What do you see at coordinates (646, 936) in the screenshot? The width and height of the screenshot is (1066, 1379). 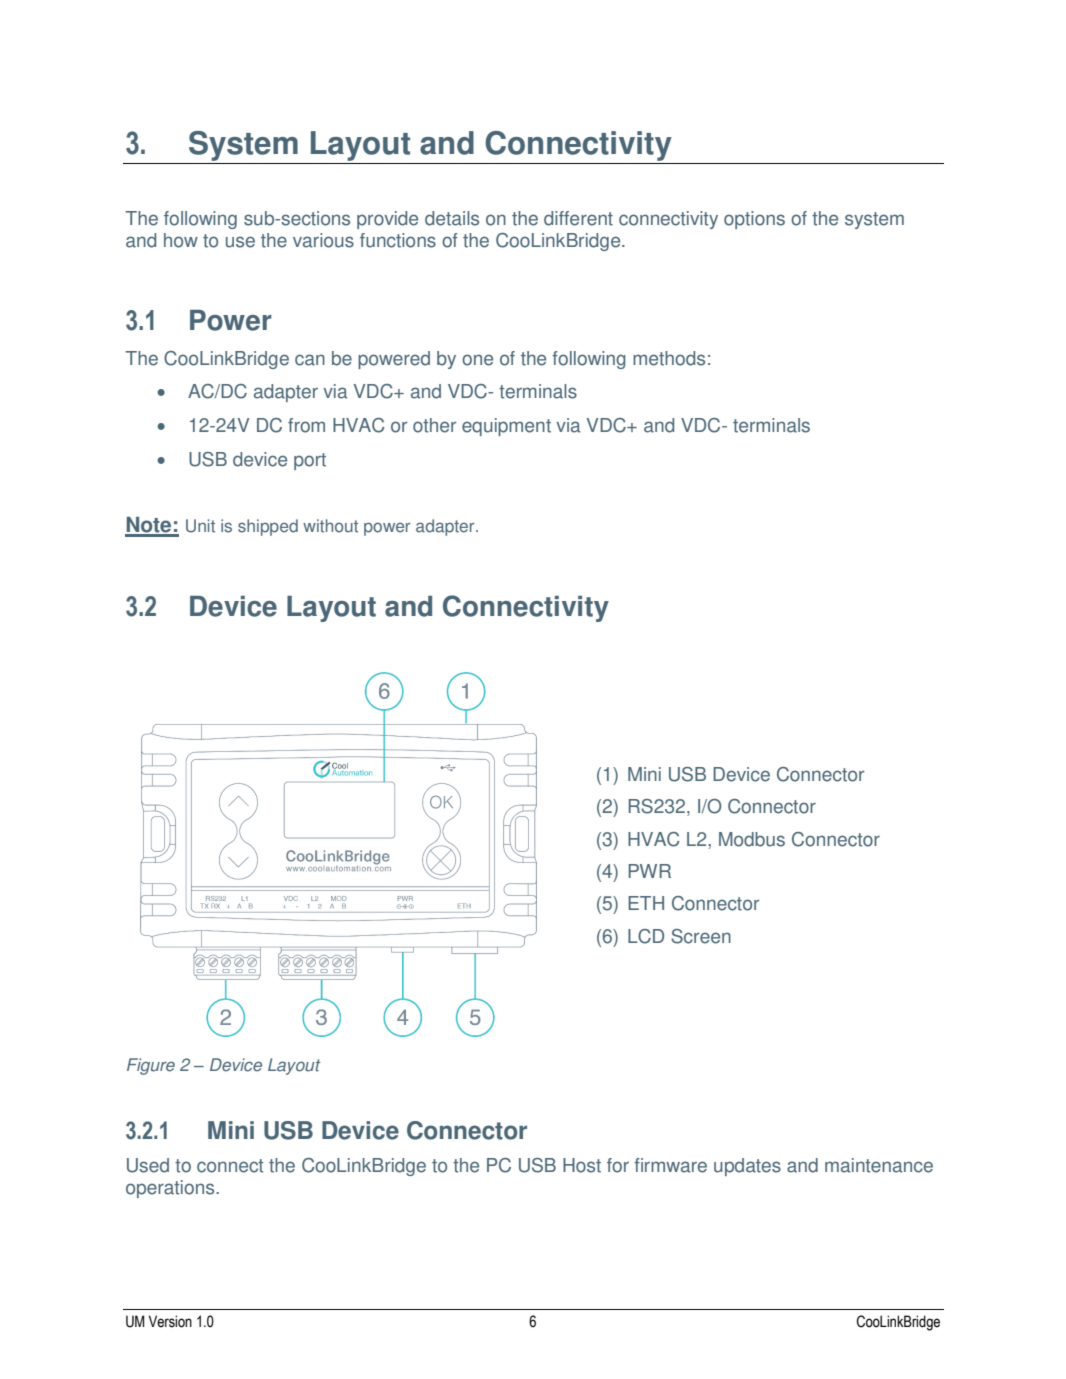 I see `LCD` at bounding box center [646, 936].
